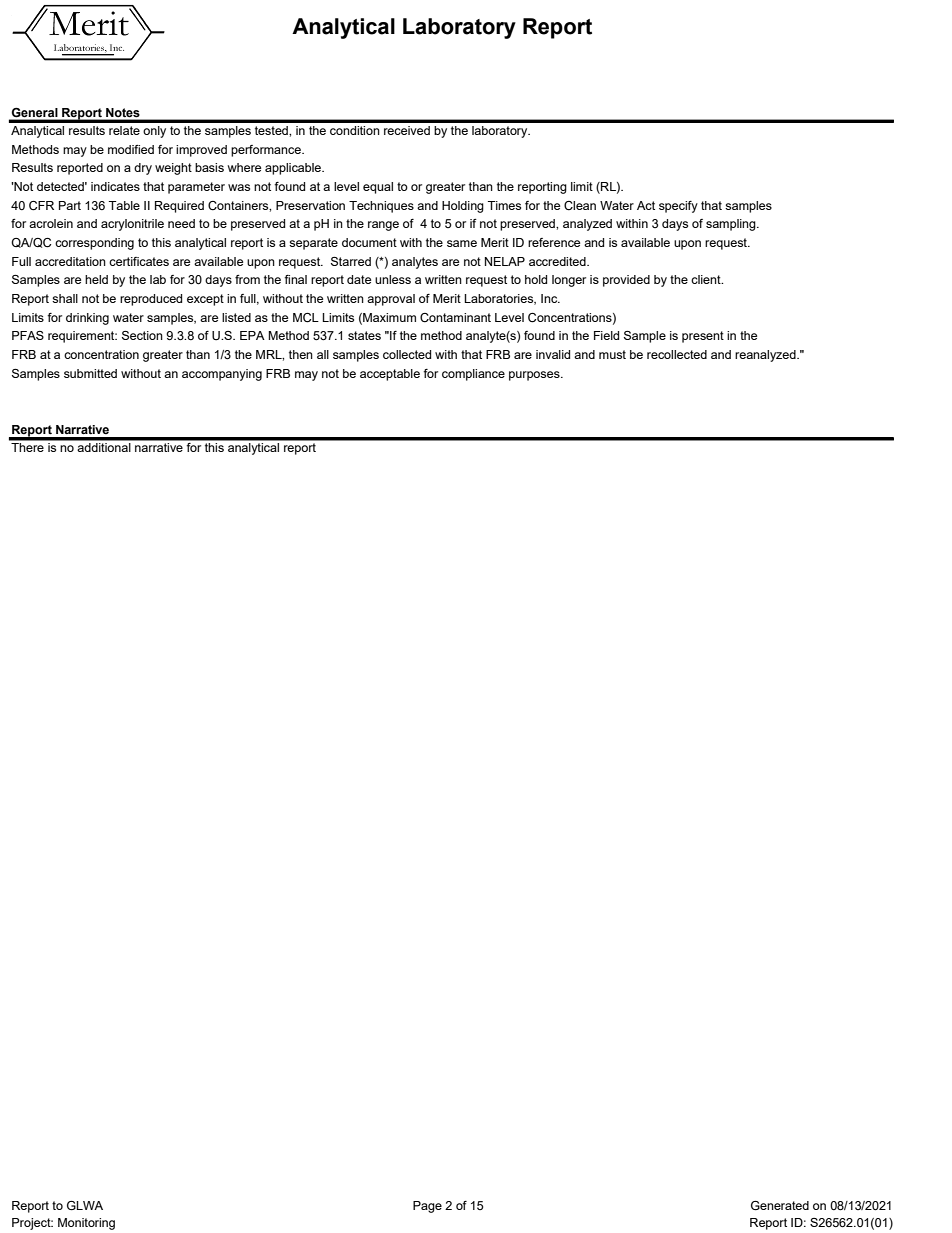  I want to click on then, so click(301, 354).
